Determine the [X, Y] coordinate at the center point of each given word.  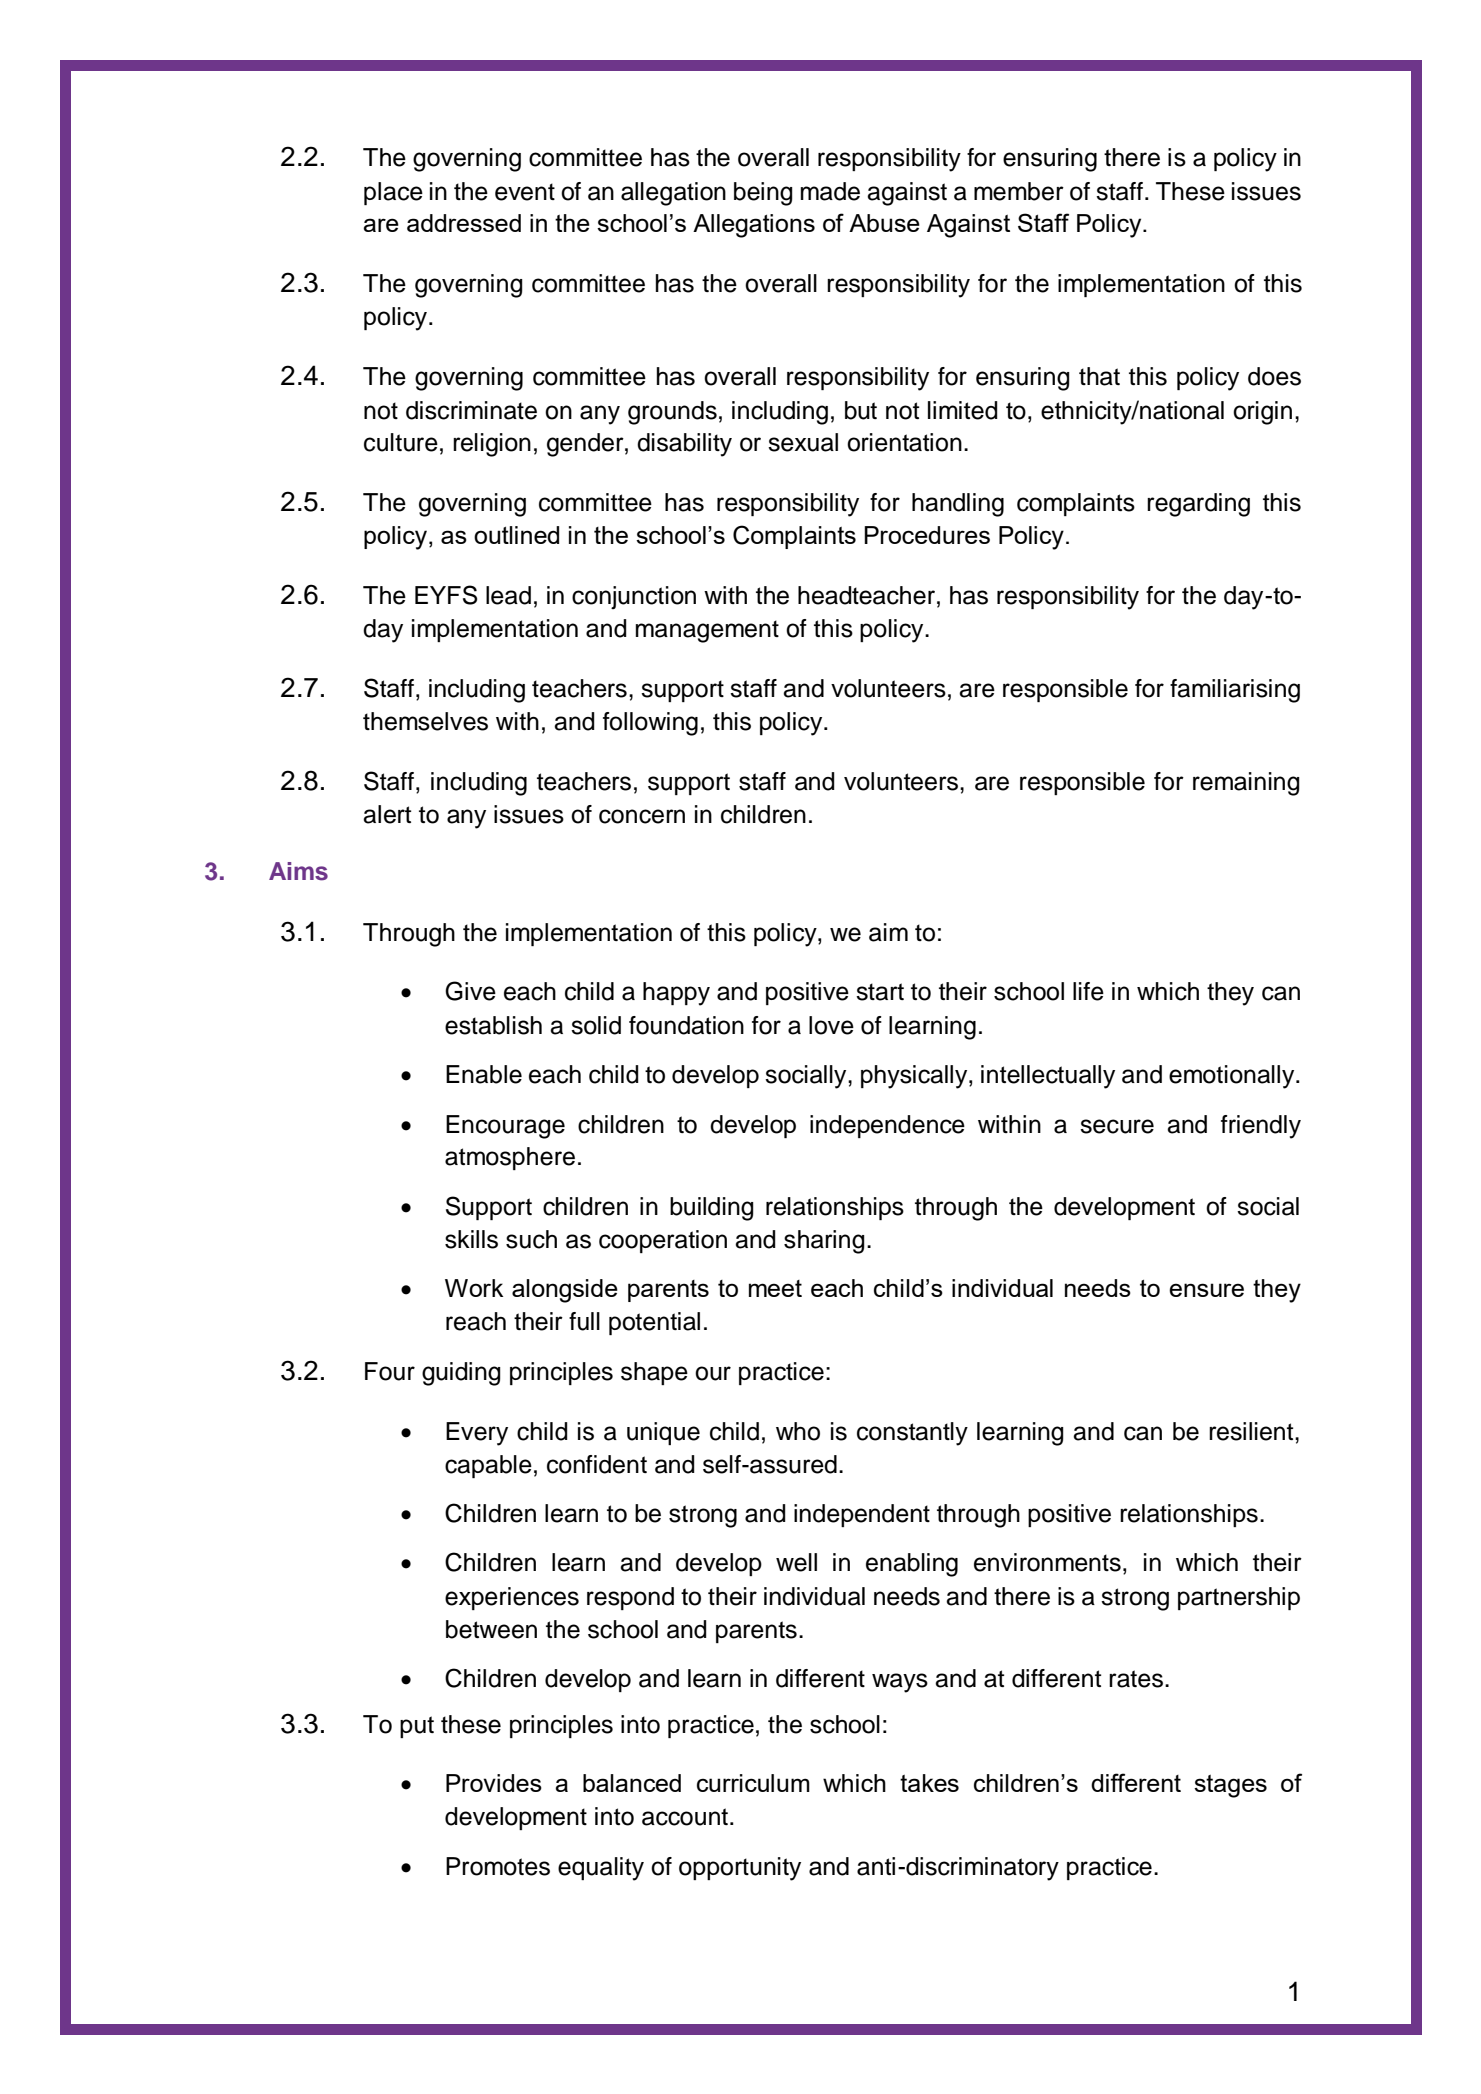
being [763, 194]
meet [775, 1288]
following [650, 724]
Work [474, 1288]
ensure [1206, 1290]
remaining [1246, 784]
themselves [425, 721]
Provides [494, 1783]
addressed [464, 223]
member [1019, 191]
